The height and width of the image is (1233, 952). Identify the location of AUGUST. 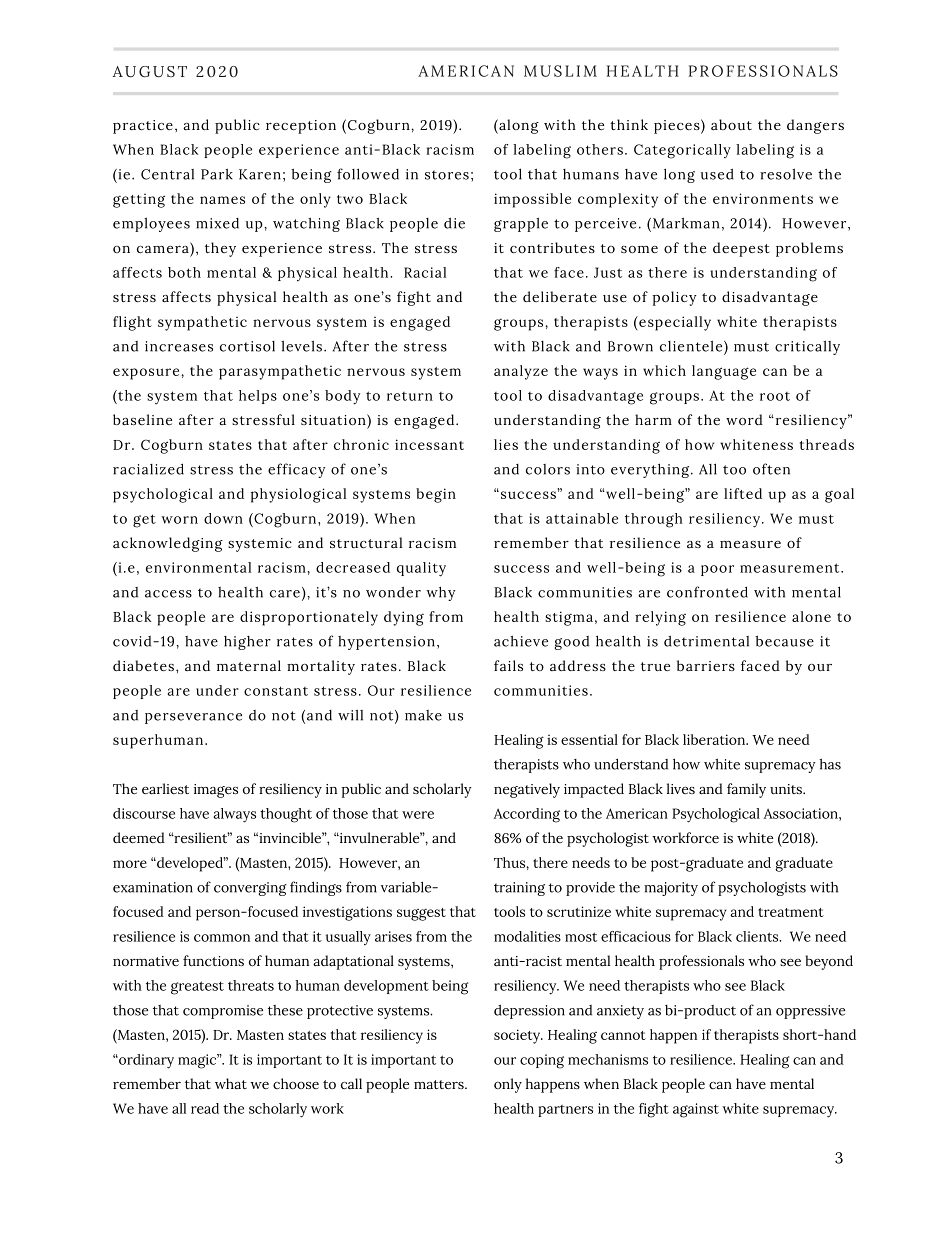
(150, 72).
